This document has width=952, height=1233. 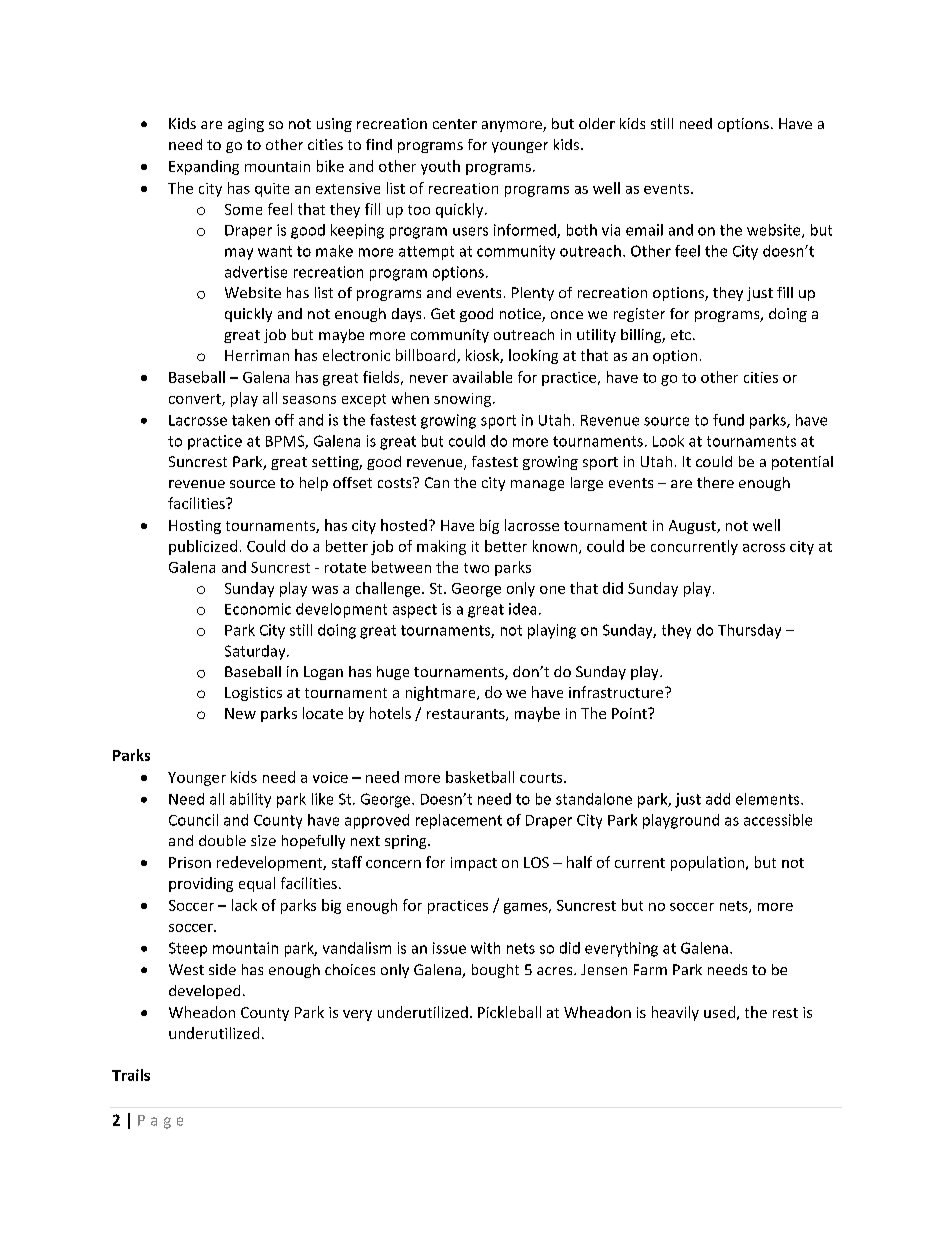 What do you see at coordinates (415, 611) in the document?
I see `aspect` at bounding box center [415, 611].
